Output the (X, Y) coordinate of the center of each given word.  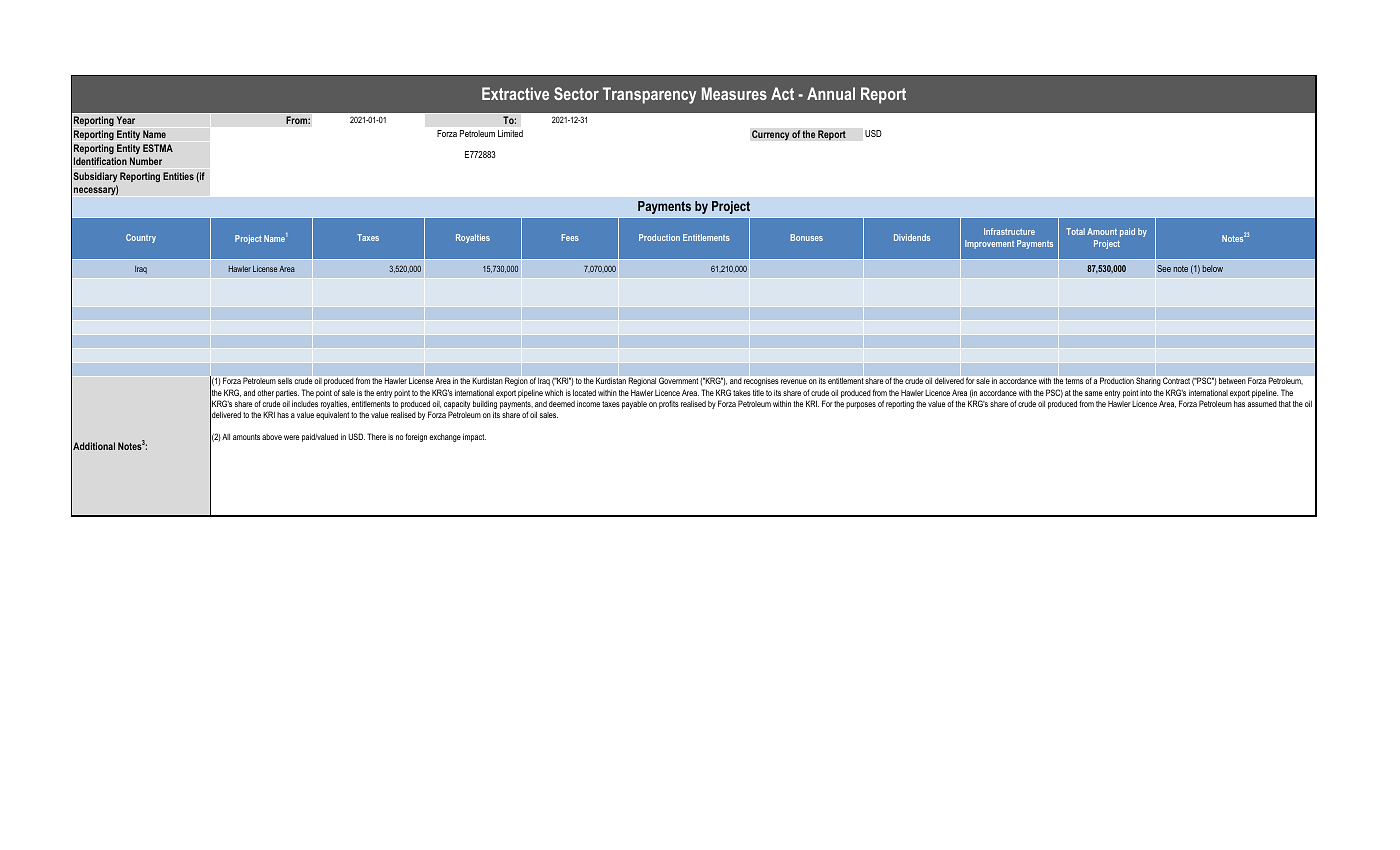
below (1212, 268)
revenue (794, 381)
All (226, 437)
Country (141, 238)
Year (125, 120)
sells (285, 381)
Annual (831, 93)
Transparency (650, 95)
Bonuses (806, 237)
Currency (771, 135)
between (1232, 381)
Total (1075, 231)
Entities (178, 176)
